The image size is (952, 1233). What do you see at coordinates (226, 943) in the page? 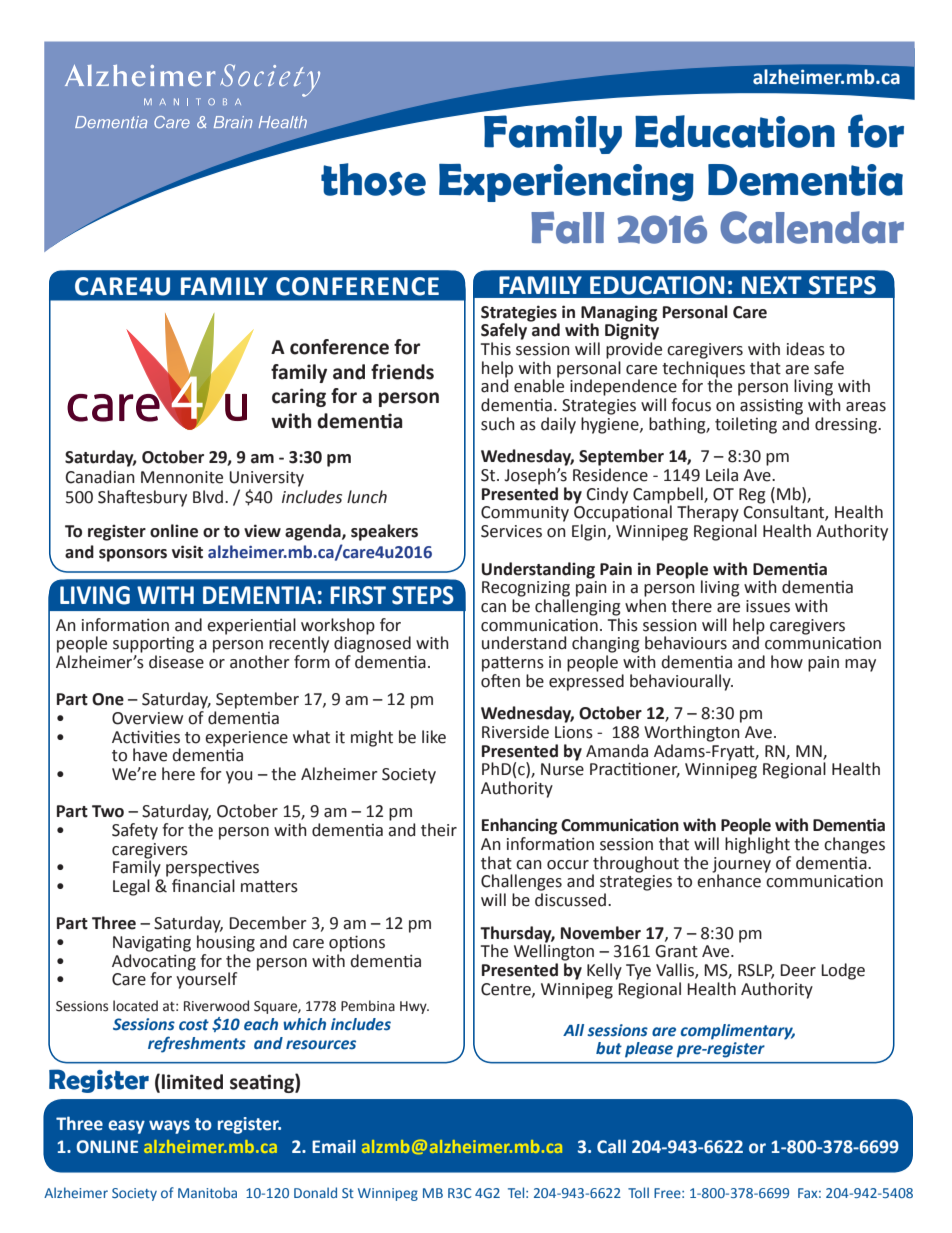
I see `housing` at bounding box center [226, 943].
